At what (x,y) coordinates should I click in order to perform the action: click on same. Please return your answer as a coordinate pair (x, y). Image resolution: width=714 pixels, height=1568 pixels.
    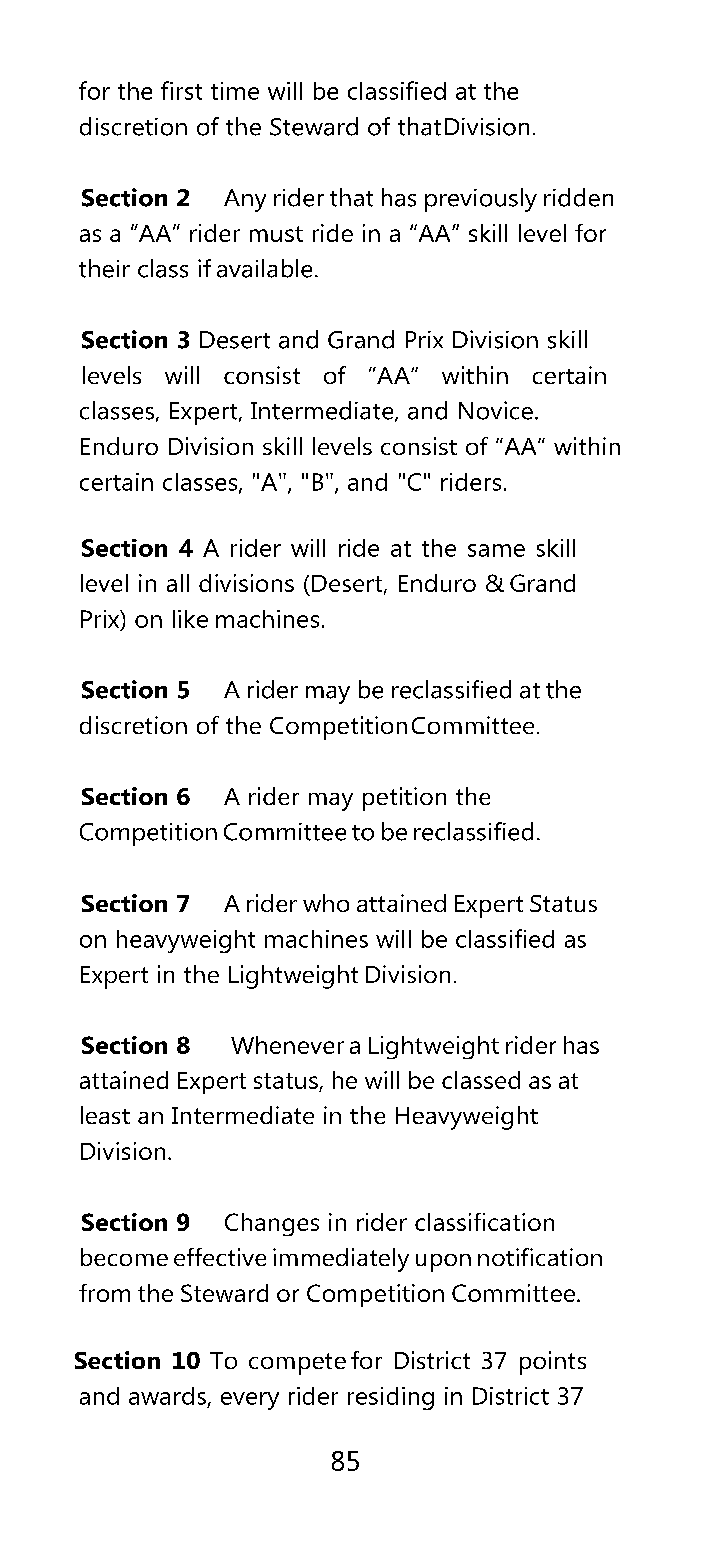
    Looking at the image, I should click on (496, 550).
